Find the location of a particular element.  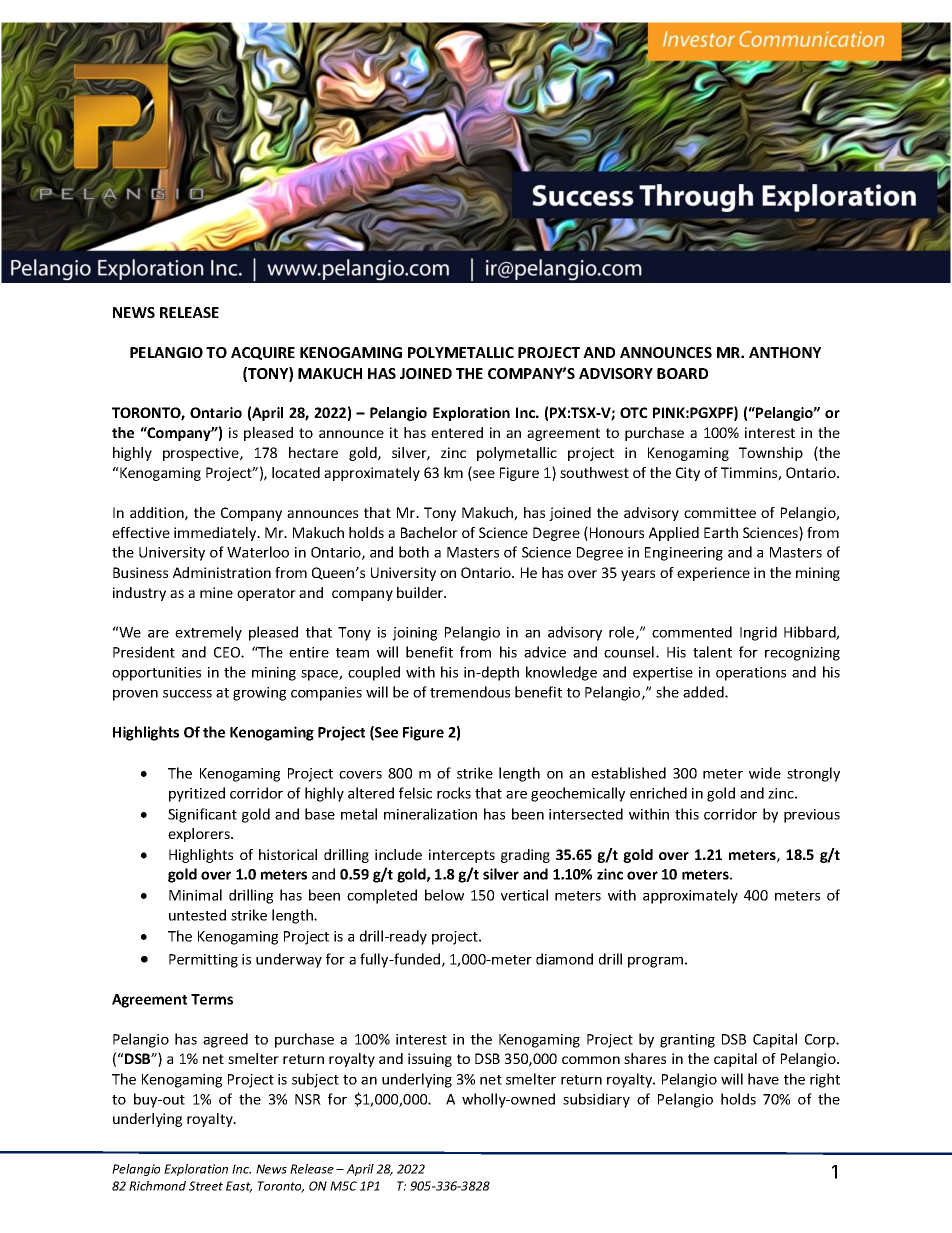

joining is located at coordinates (414, 634).
